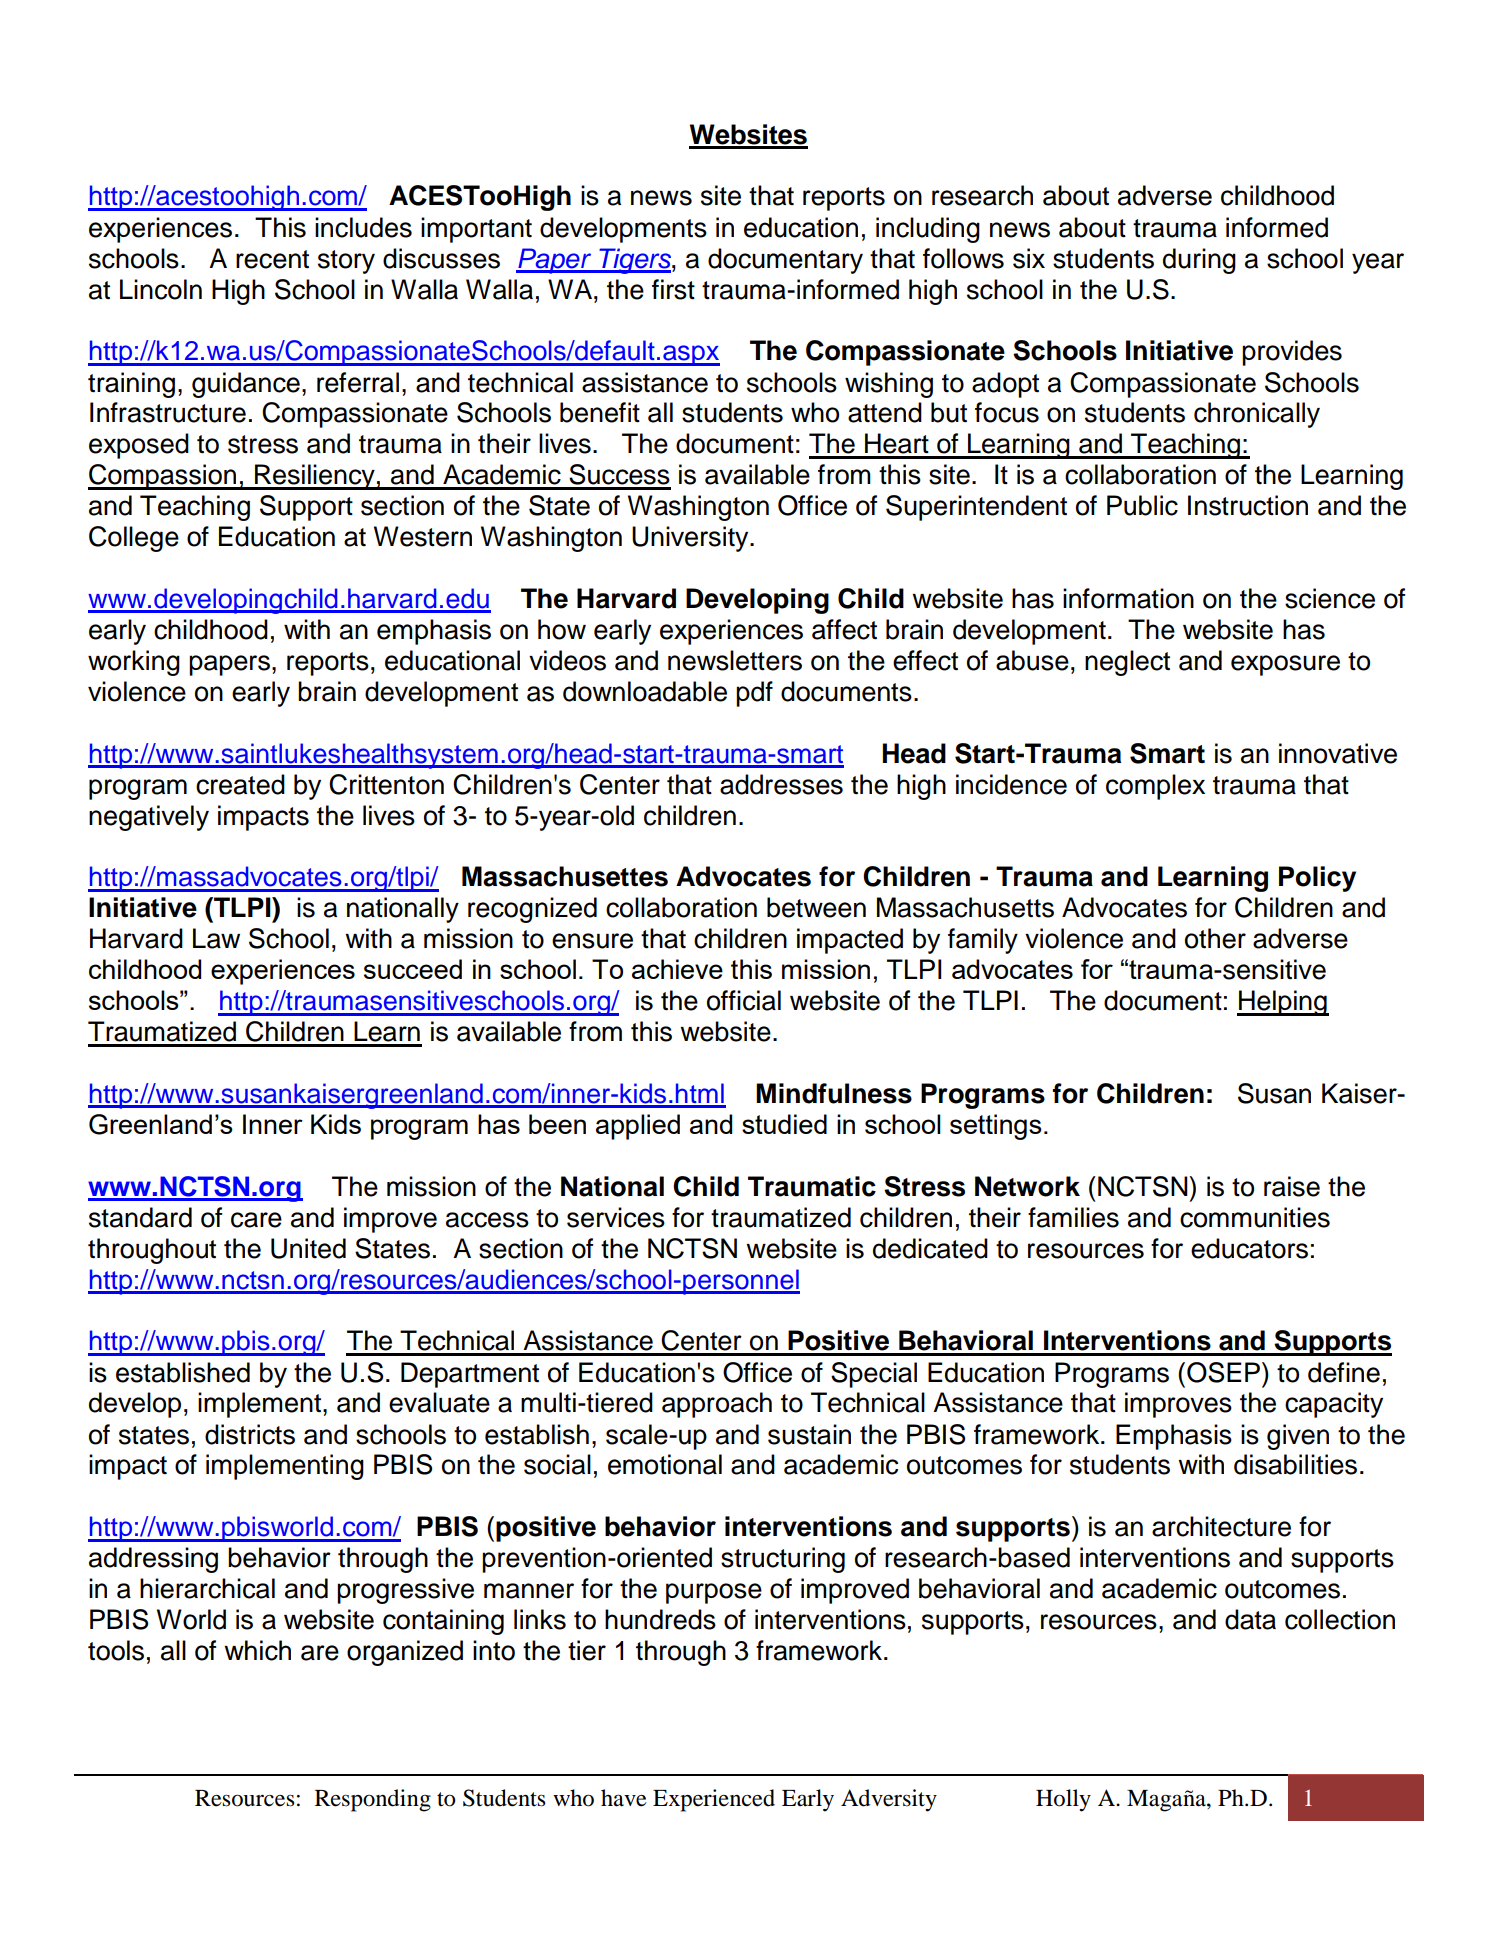 The width and height of the page is (1497, 1937). Describe the element at coordinates (1283, 1003) in the page. I see `Helping` at that location.
